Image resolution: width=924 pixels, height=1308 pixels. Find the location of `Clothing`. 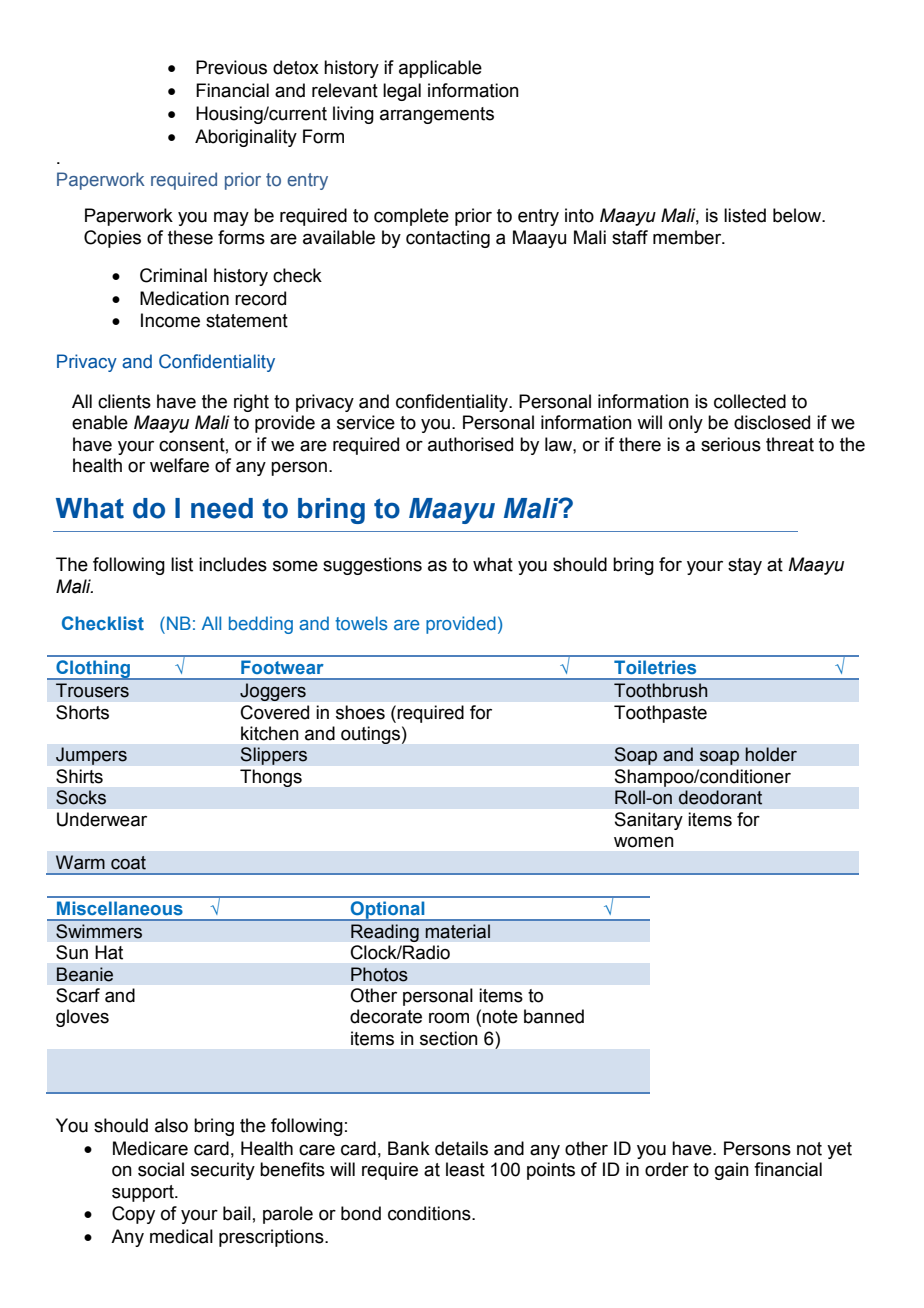

Clothing is located at coordinates (93, 670).
